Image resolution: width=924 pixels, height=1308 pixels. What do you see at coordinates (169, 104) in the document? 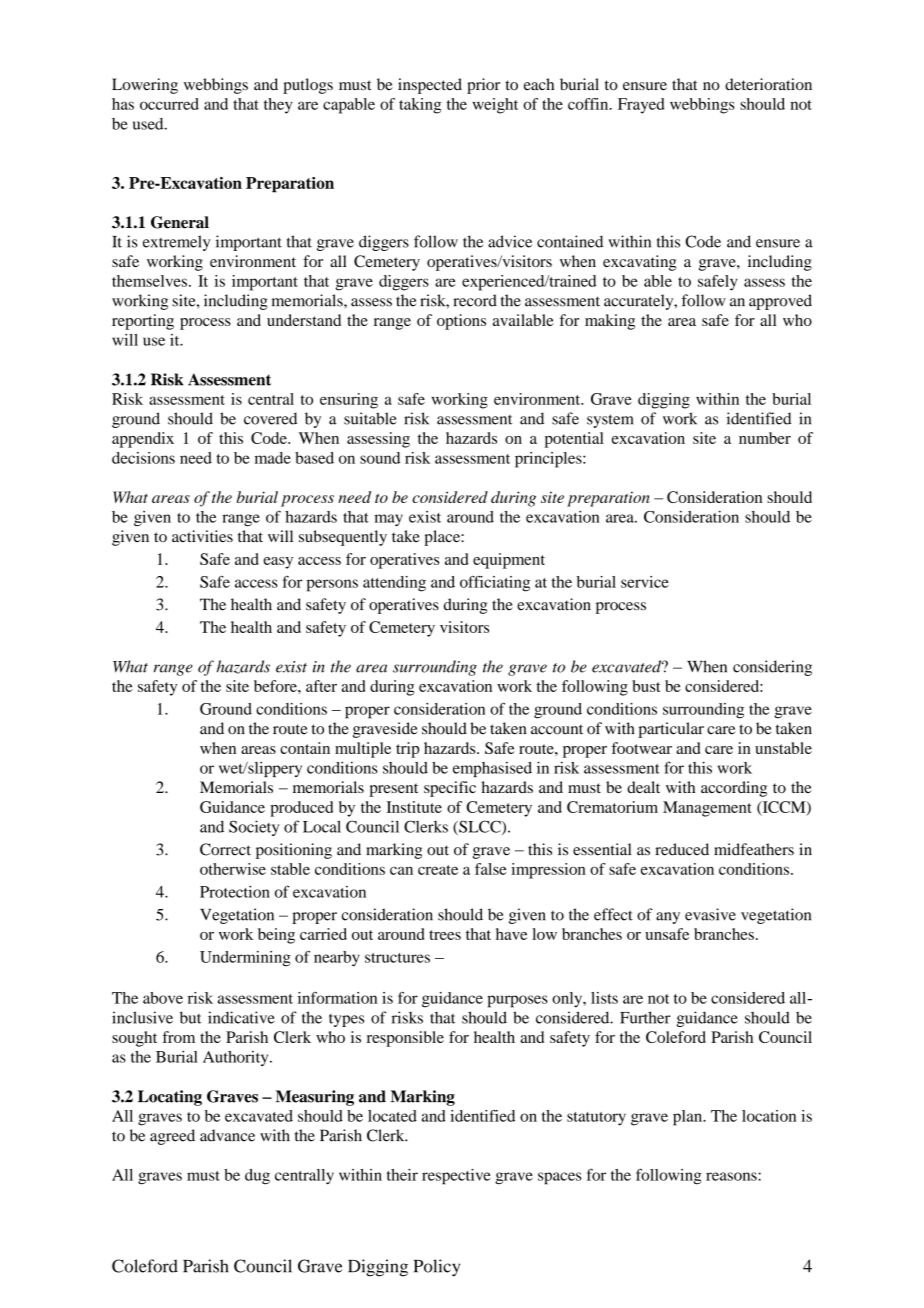
I see `occurred` at bounding box center [169, 104].
